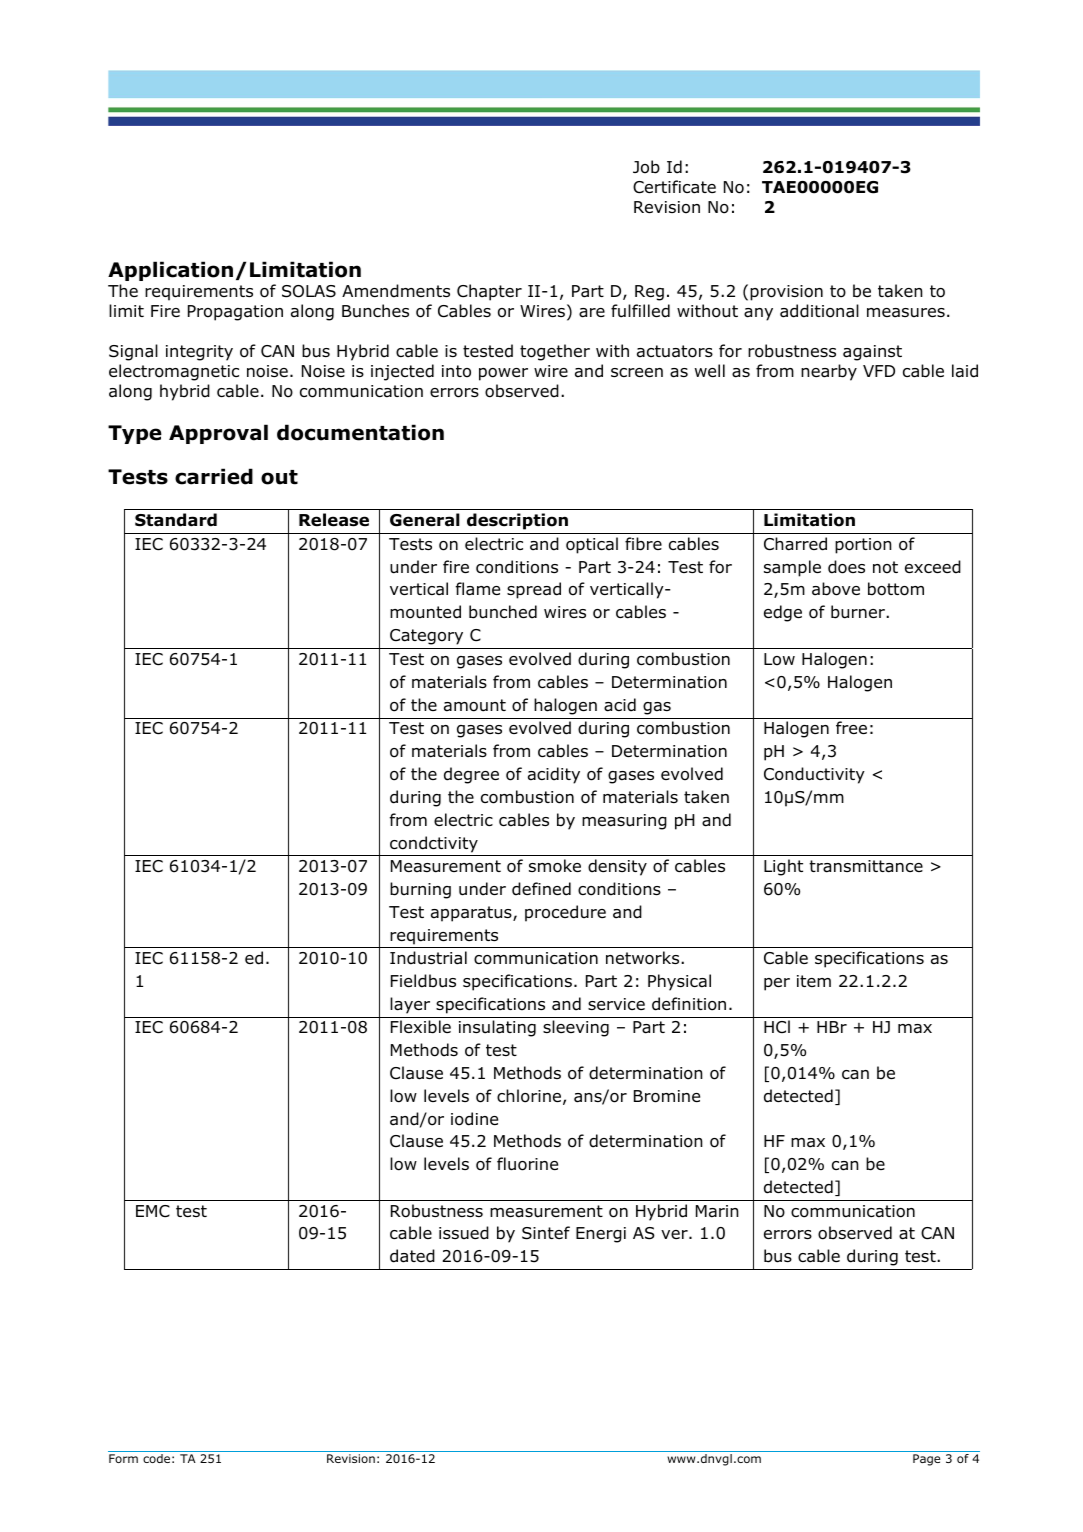  What do you see at coordinates (646, 167) in the document?
I see `Job` at bounding box center [646, 167].
